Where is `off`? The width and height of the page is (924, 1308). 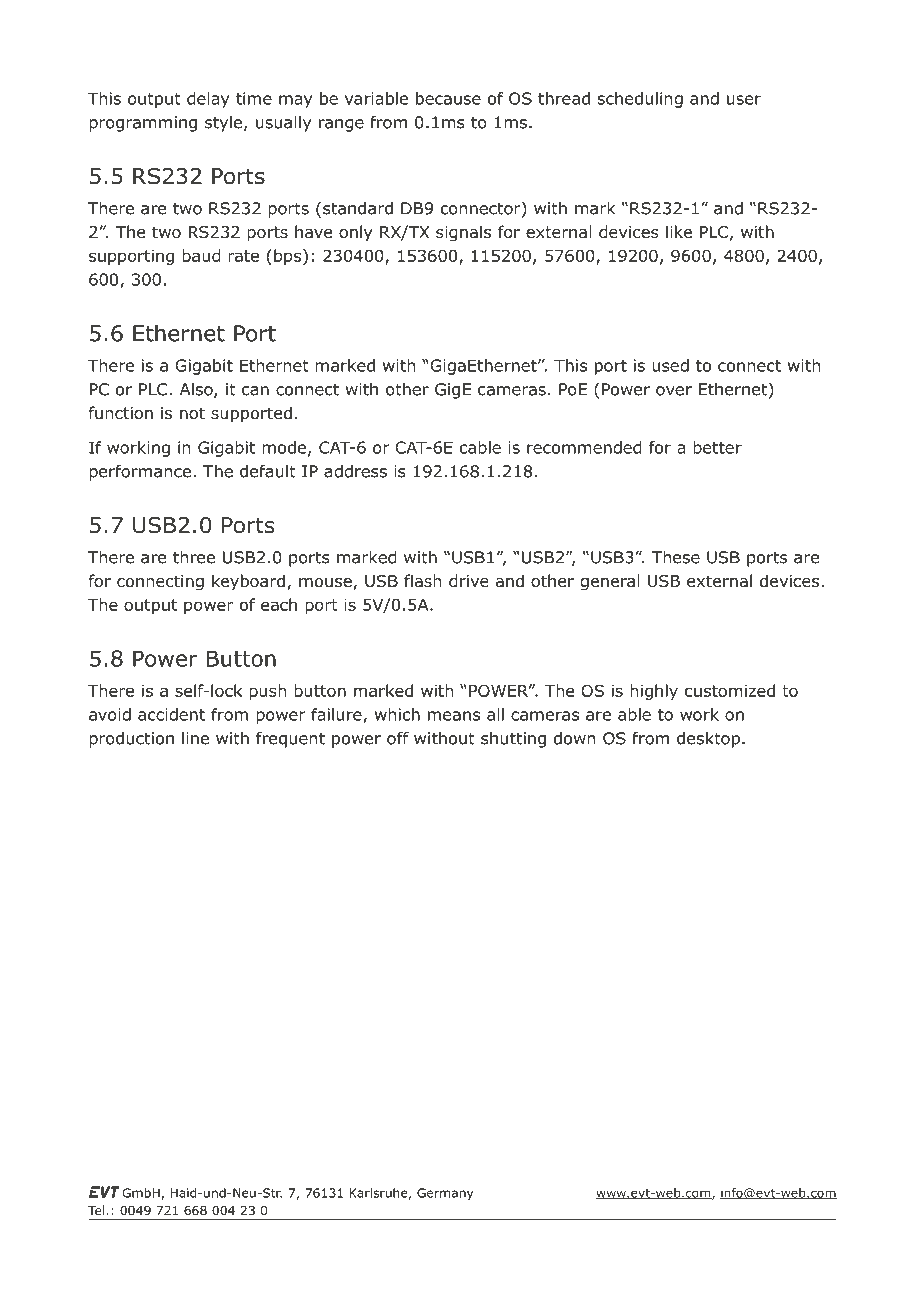 off is located at coordinates (398, 738).
